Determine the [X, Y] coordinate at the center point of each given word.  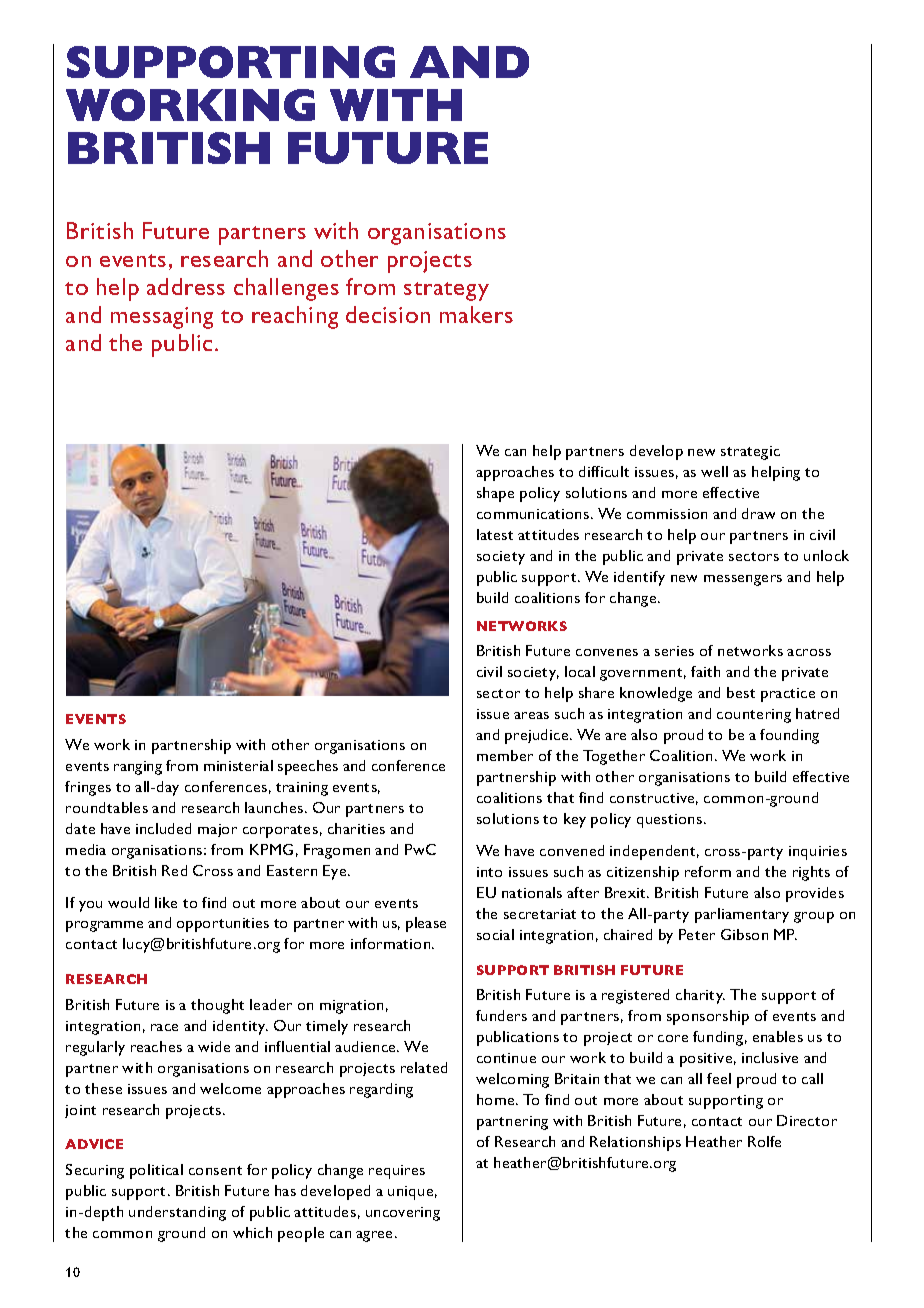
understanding [177, 1213]
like [166, 902]
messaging [162, 318]
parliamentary [742, 915]
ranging [138, 768]
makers [476, 314]
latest [495, 534]
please [426, 924]
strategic [750, 453]
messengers [743, 580]
